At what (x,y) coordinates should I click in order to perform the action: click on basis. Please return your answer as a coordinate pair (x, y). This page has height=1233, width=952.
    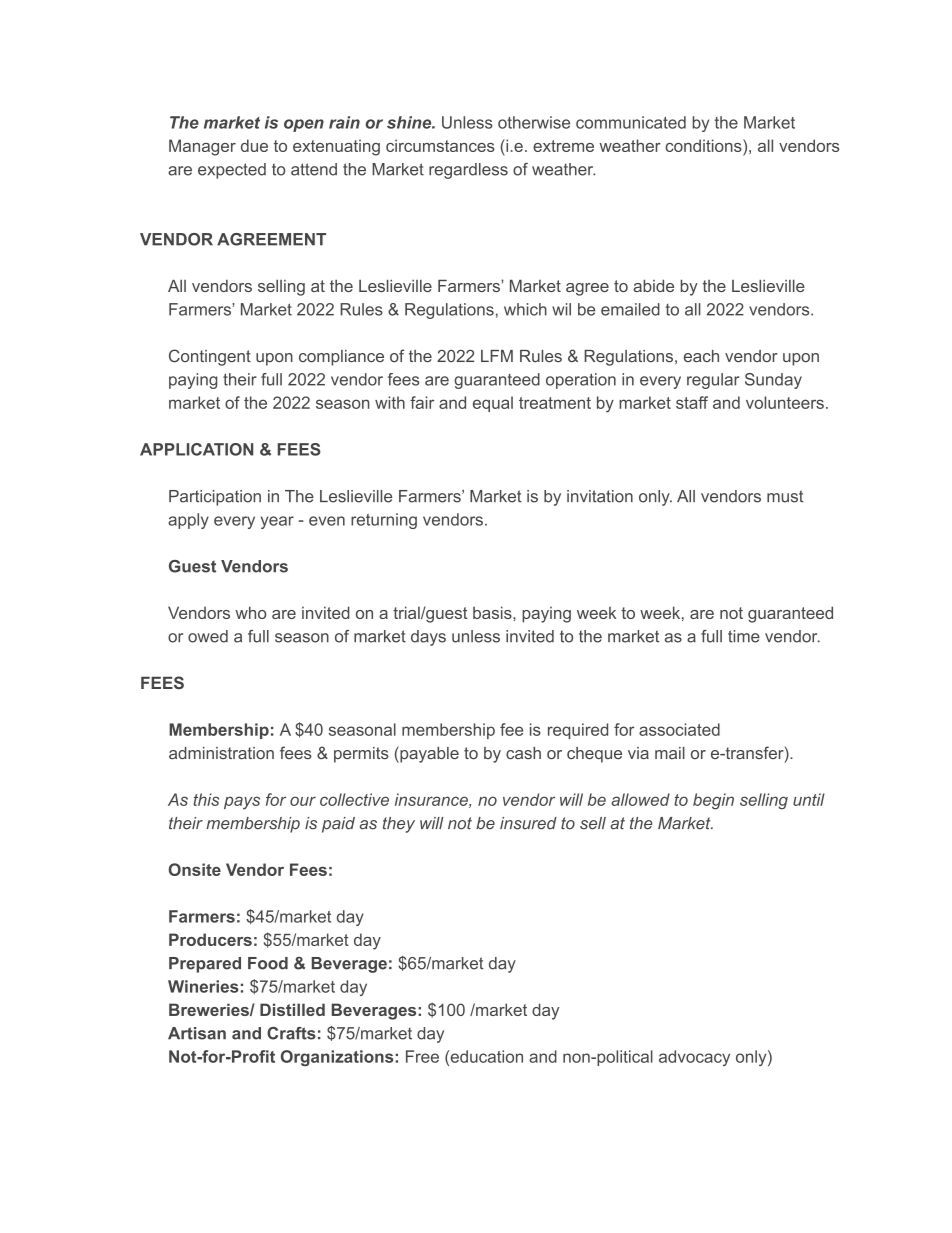
    Looking at the image, I should click on (493, 612).
